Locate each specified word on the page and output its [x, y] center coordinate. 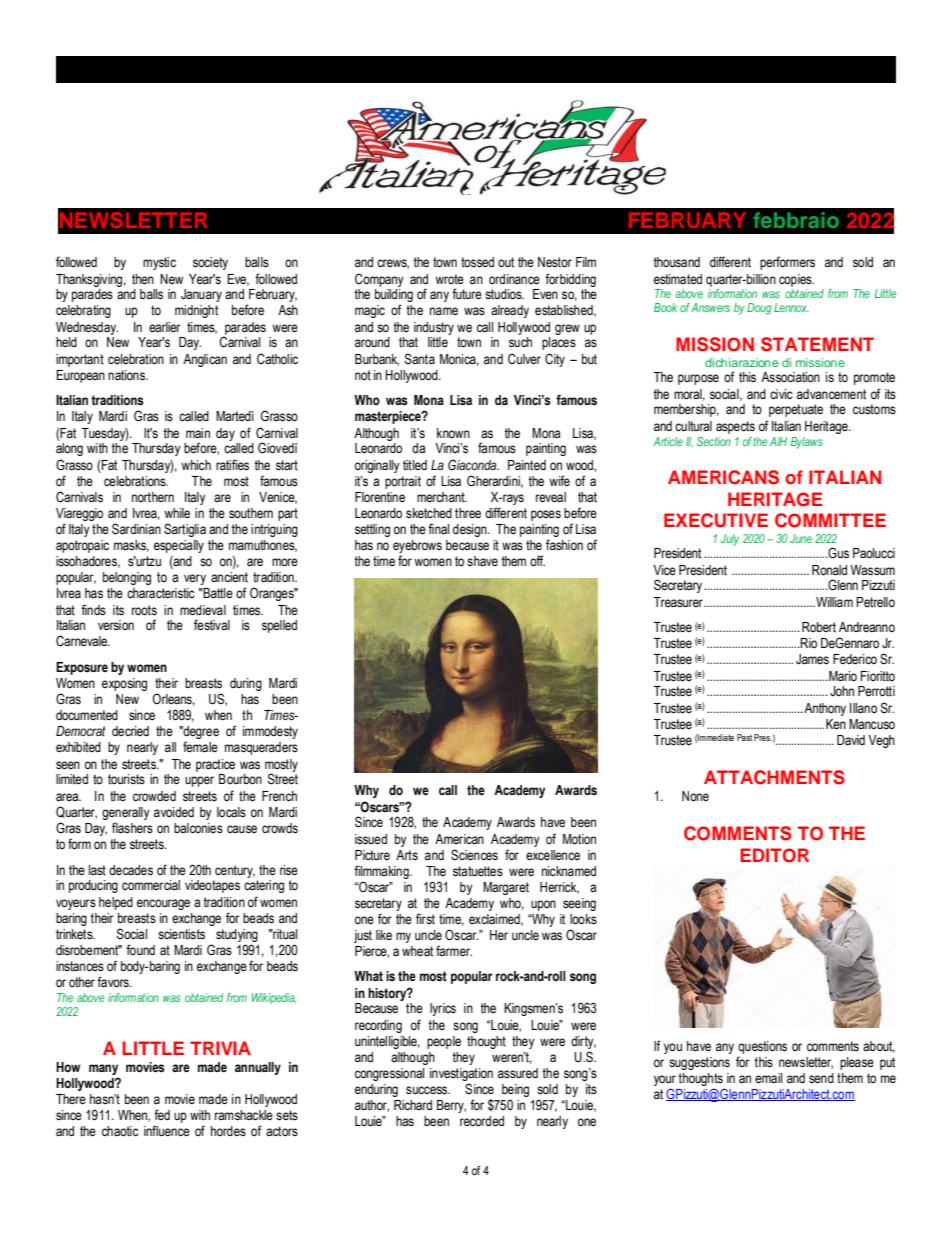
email [768, 1078]
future [467, 294]
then [143, 279]
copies [796, 280]
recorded [482, 1121]
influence [167, 1131]
